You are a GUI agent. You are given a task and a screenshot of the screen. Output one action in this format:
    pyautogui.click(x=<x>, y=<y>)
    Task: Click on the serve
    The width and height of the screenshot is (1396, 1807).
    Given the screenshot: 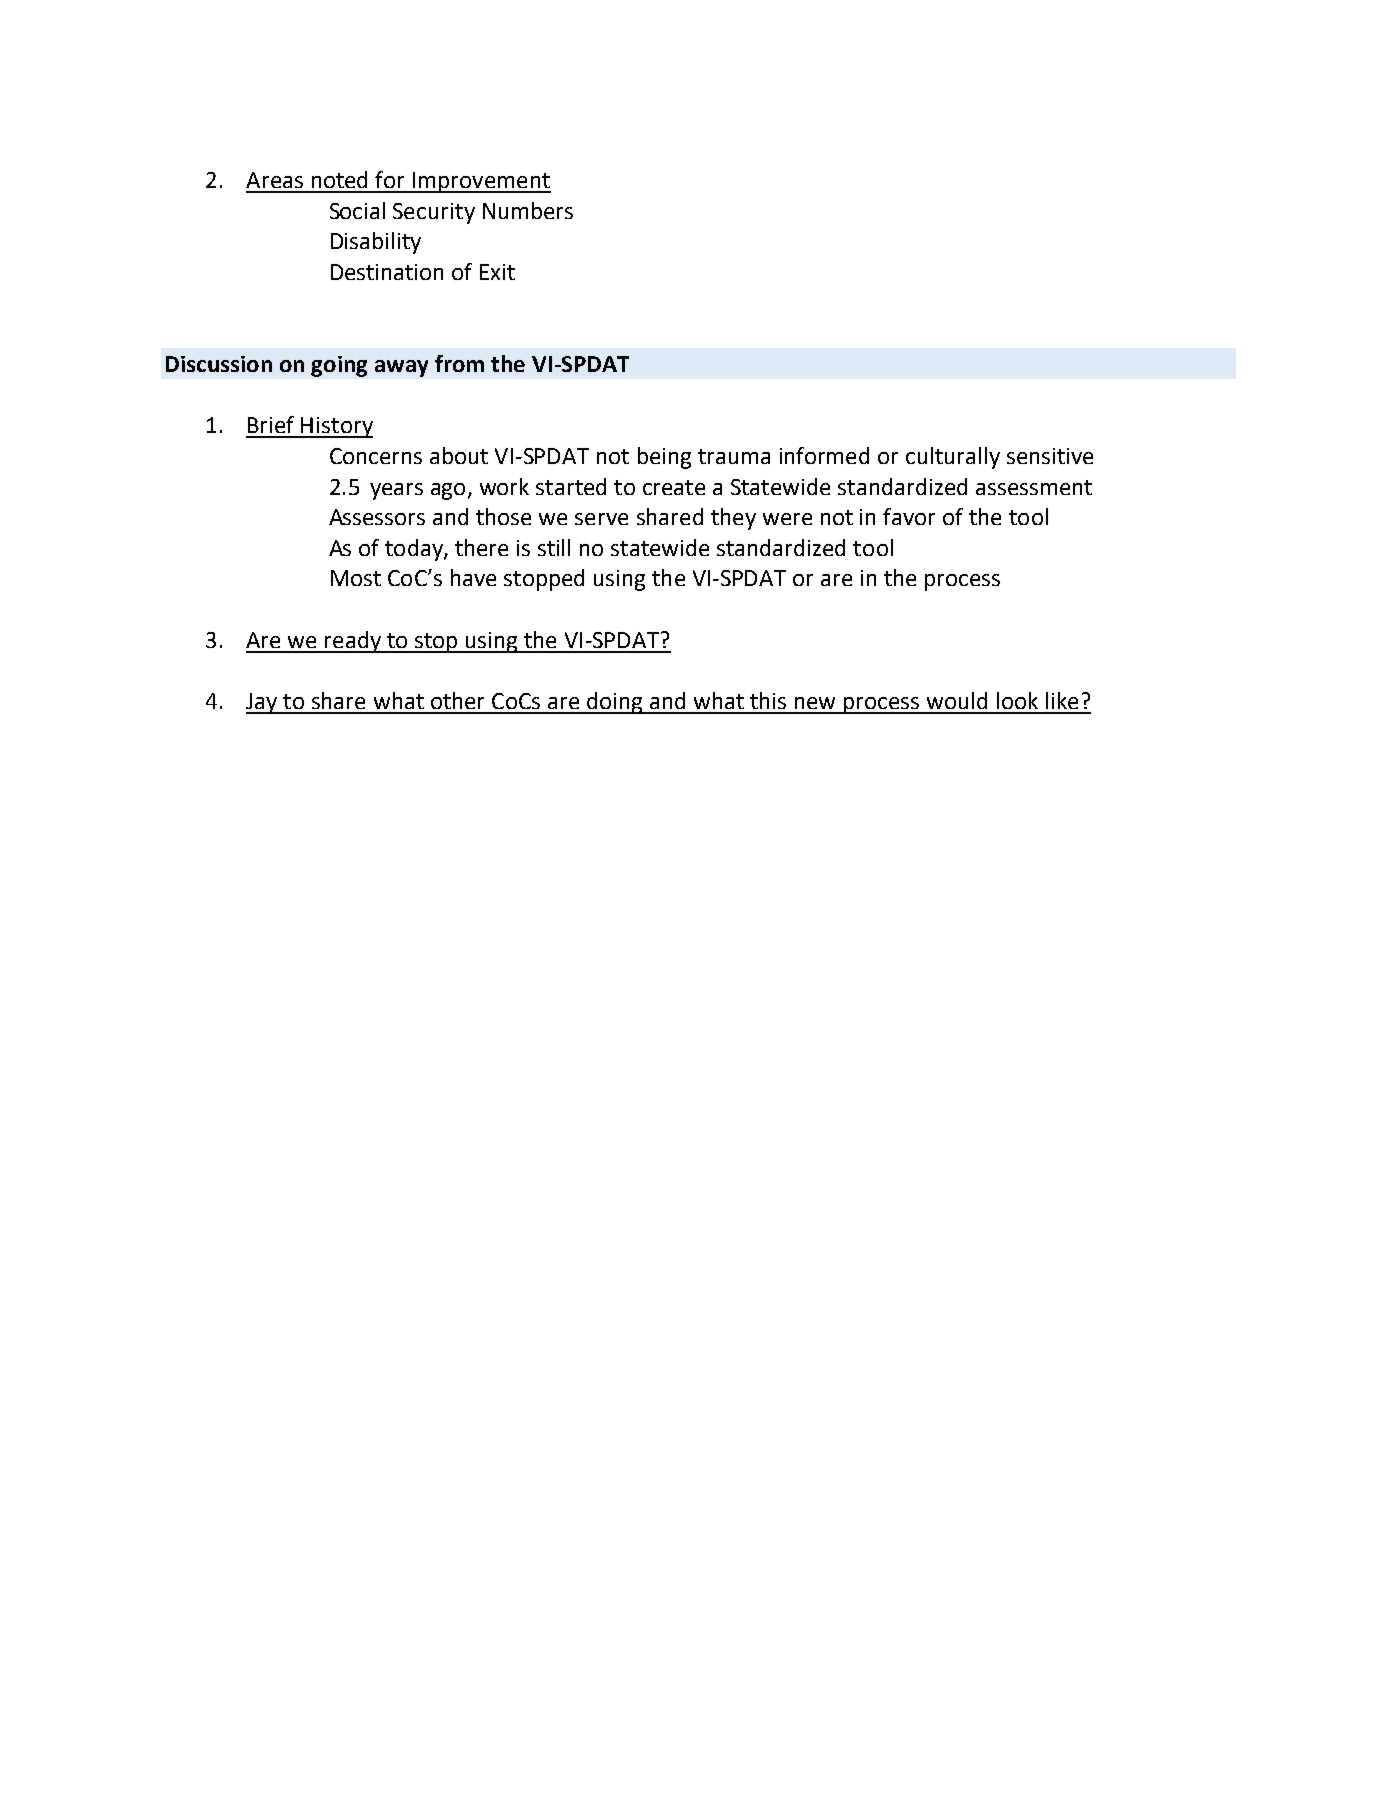 What is the action you would take?
    pyautogui.click(x=601, y=519)
